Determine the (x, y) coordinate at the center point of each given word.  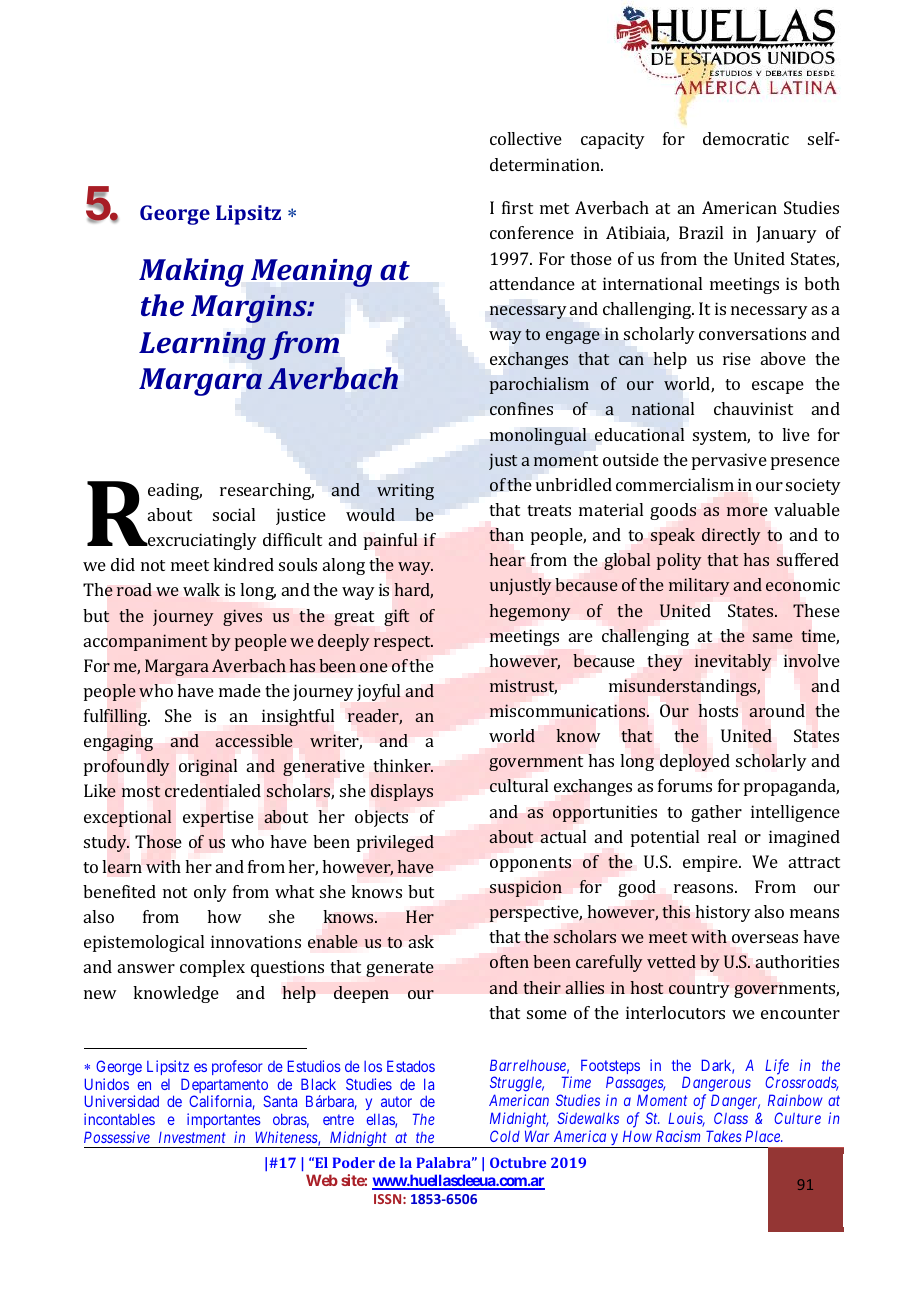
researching (267, 491)
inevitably (733, 662)
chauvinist (753, 408)
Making (191, 272)
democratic (746, 138)
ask (421, 941)
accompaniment (145, 642)
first (517, 207)
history (723, 913)
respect (403, 643)
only (210, 893)
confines (521, 408)
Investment (192, 1137)
